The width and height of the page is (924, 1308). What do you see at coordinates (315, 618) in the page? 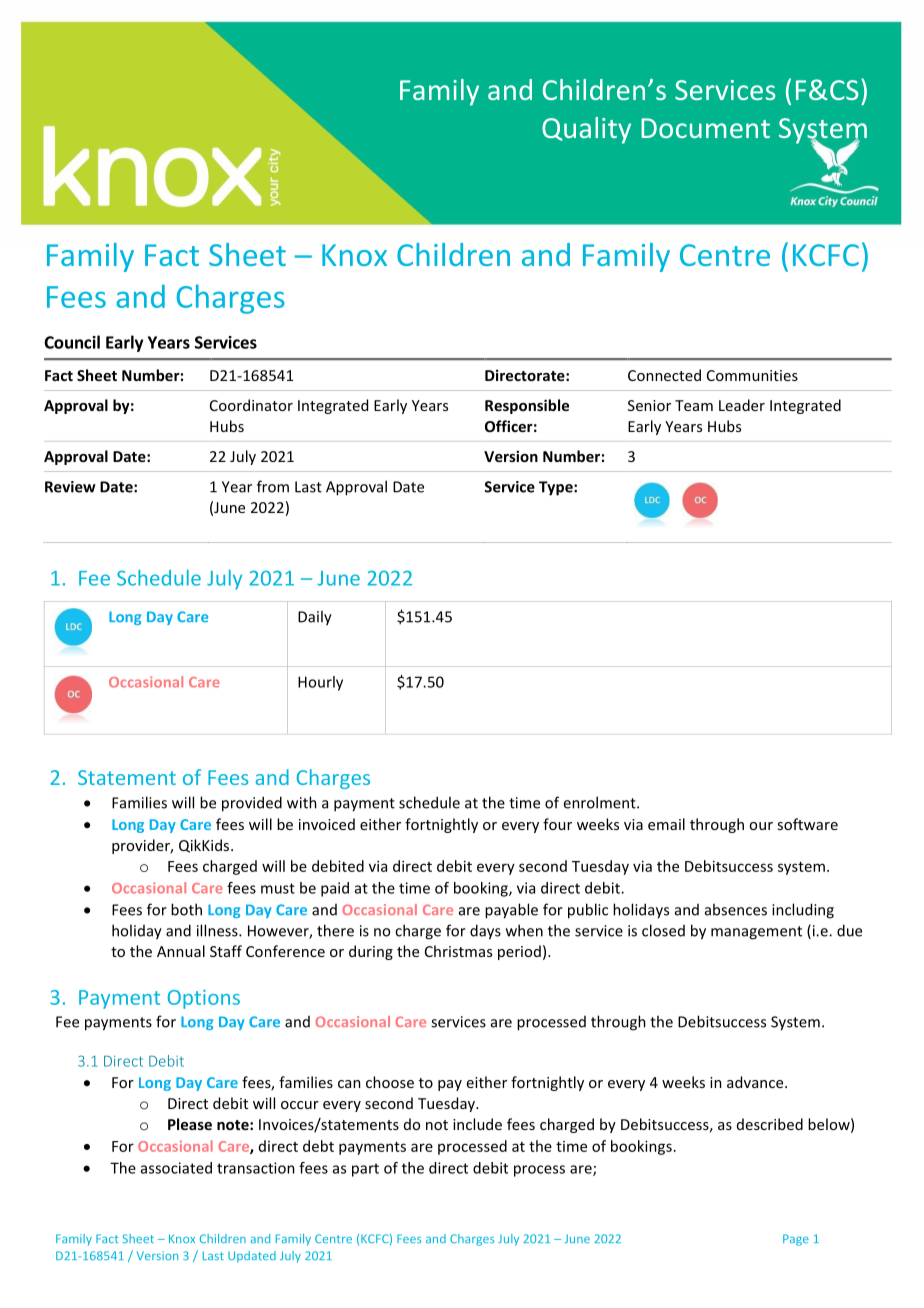
I see `Daily` at bounding box center [315, 618].
